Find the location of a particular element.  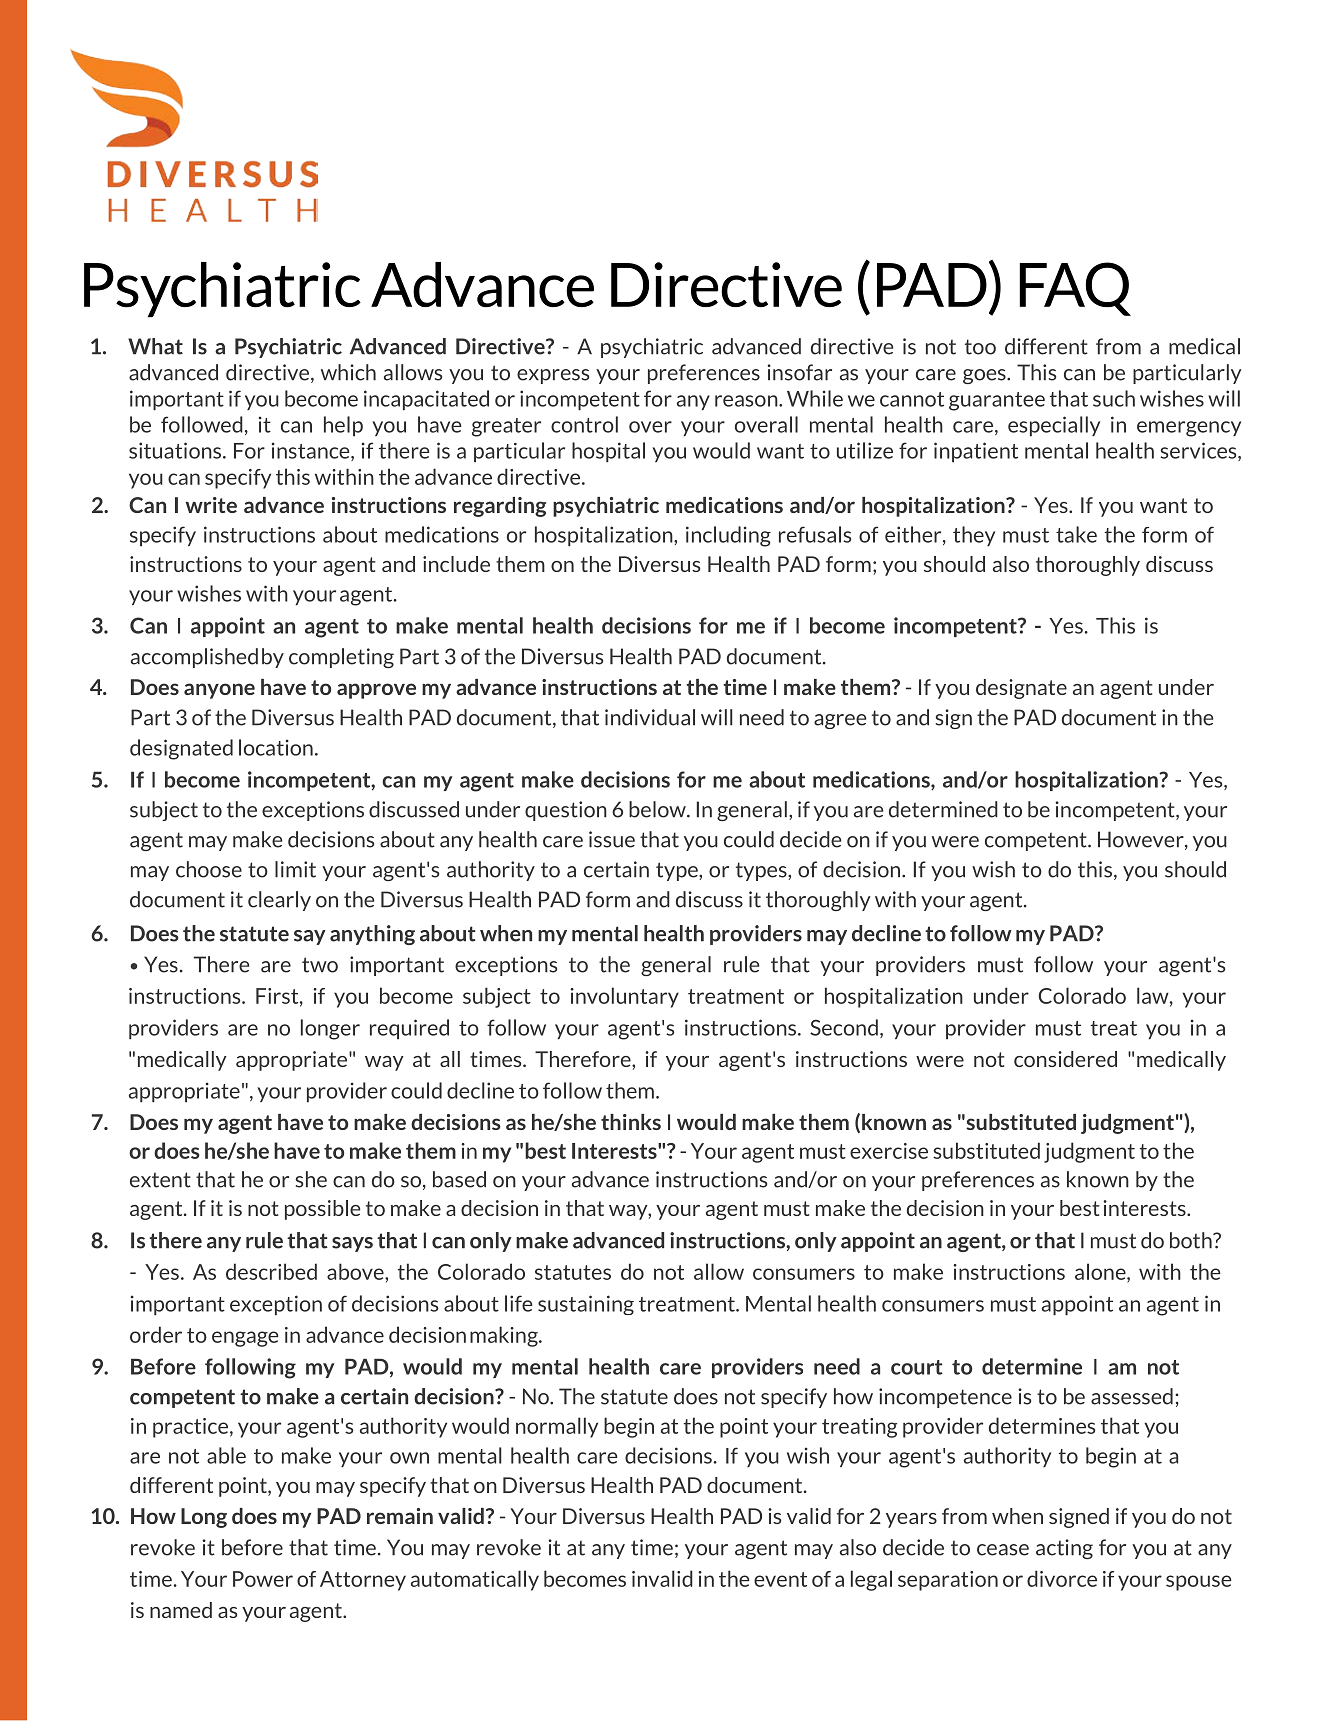

thinks is located at coordinates (631, 1122).
